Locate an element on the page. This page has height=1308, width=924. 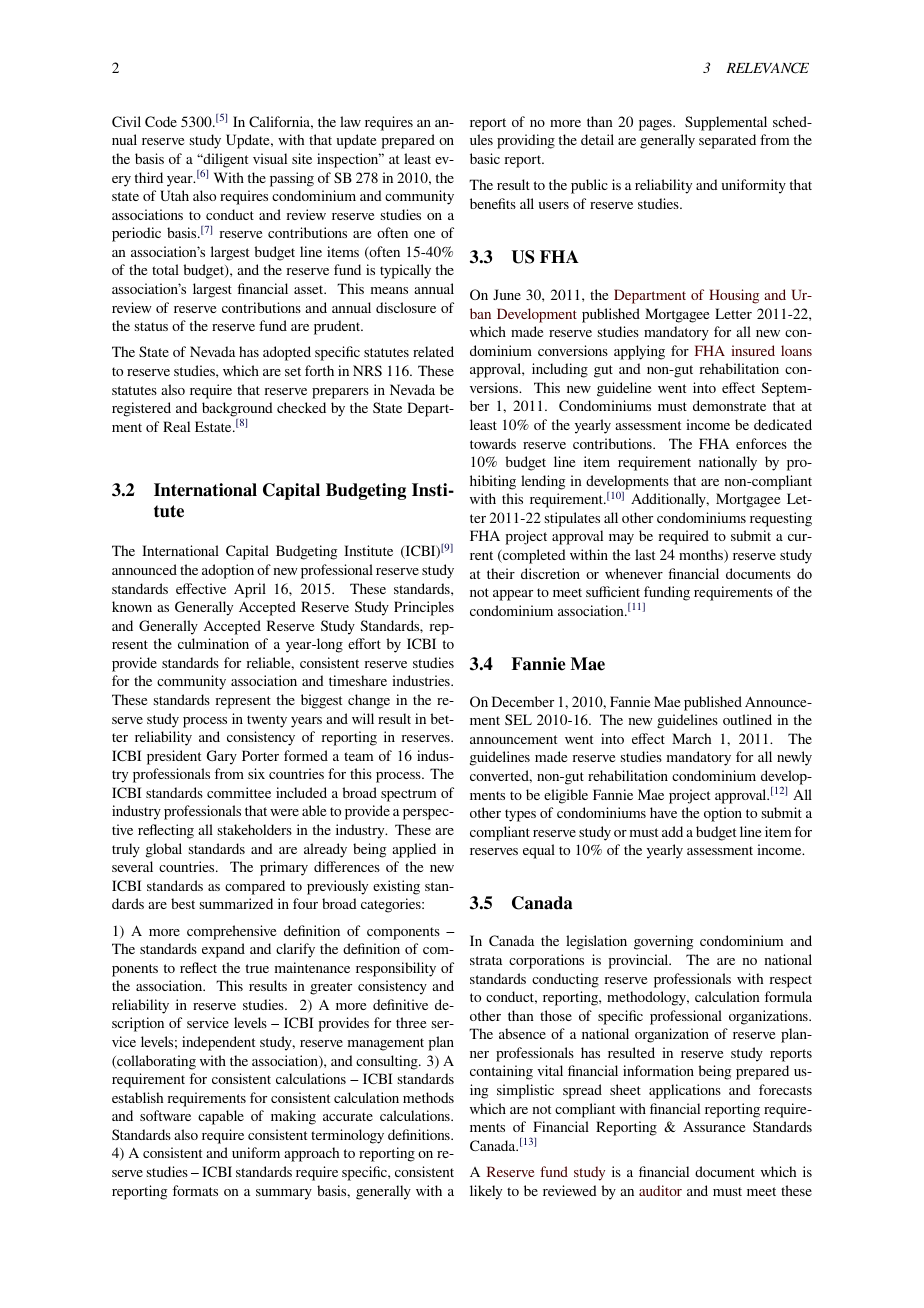
related is located at coordinates (433, 351).
